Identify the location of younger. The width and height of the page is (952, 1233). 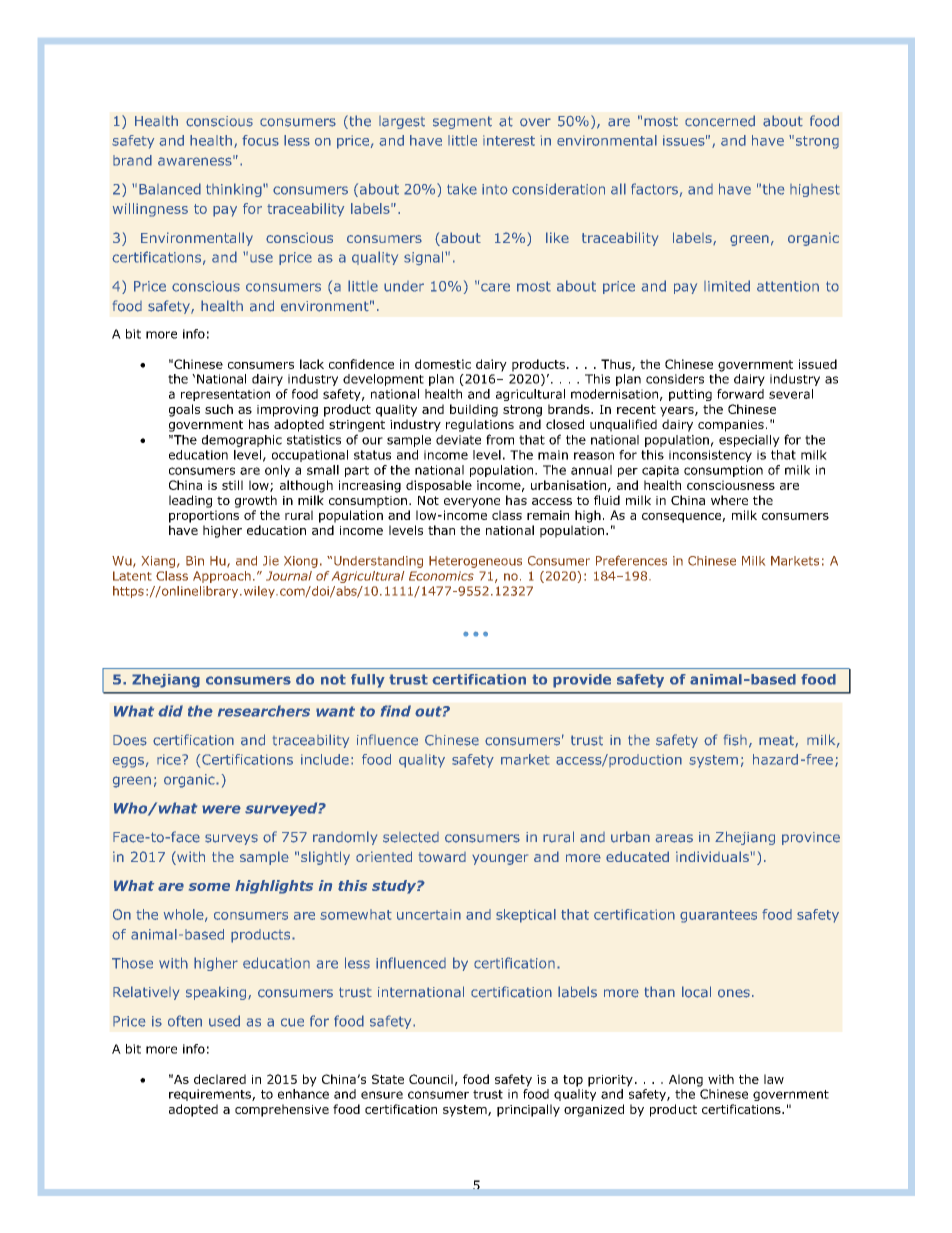
(500, 859).
